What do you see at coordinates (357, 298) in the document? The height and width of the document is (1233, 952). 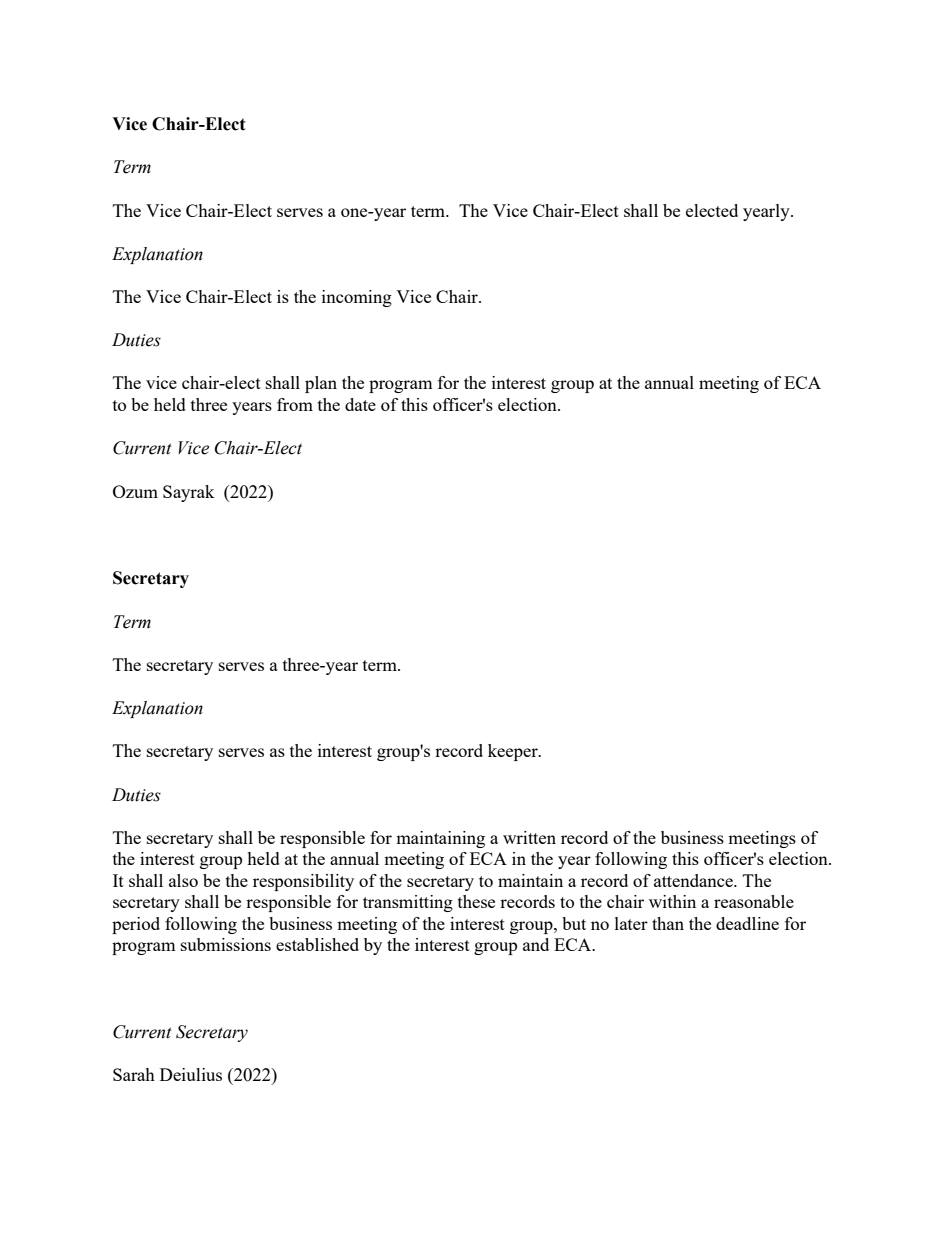 I see `incoming` at bounding box center [357, 298].
